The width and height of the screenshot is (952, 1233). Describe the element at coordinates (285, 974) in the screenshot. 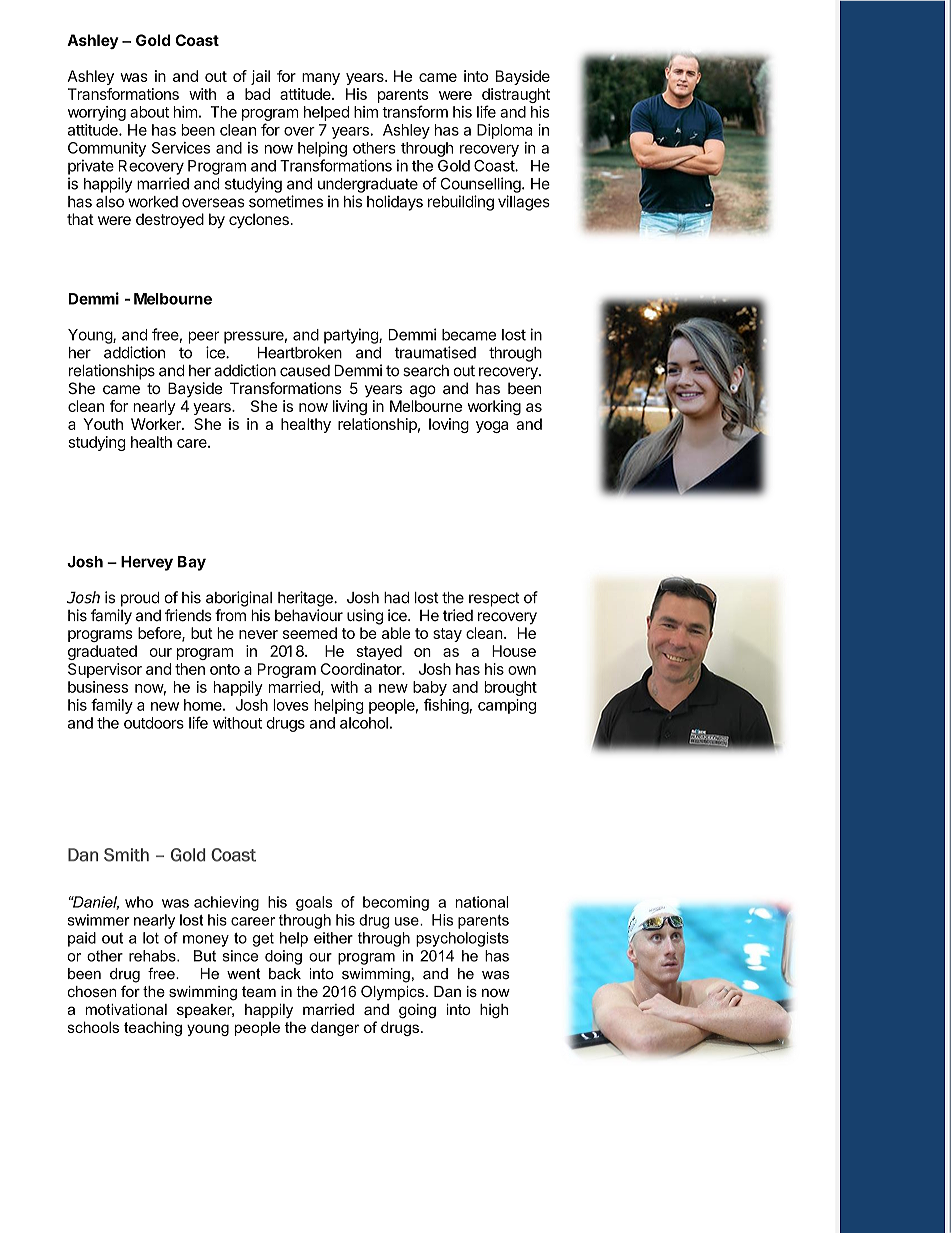

I see `back` at that location.
